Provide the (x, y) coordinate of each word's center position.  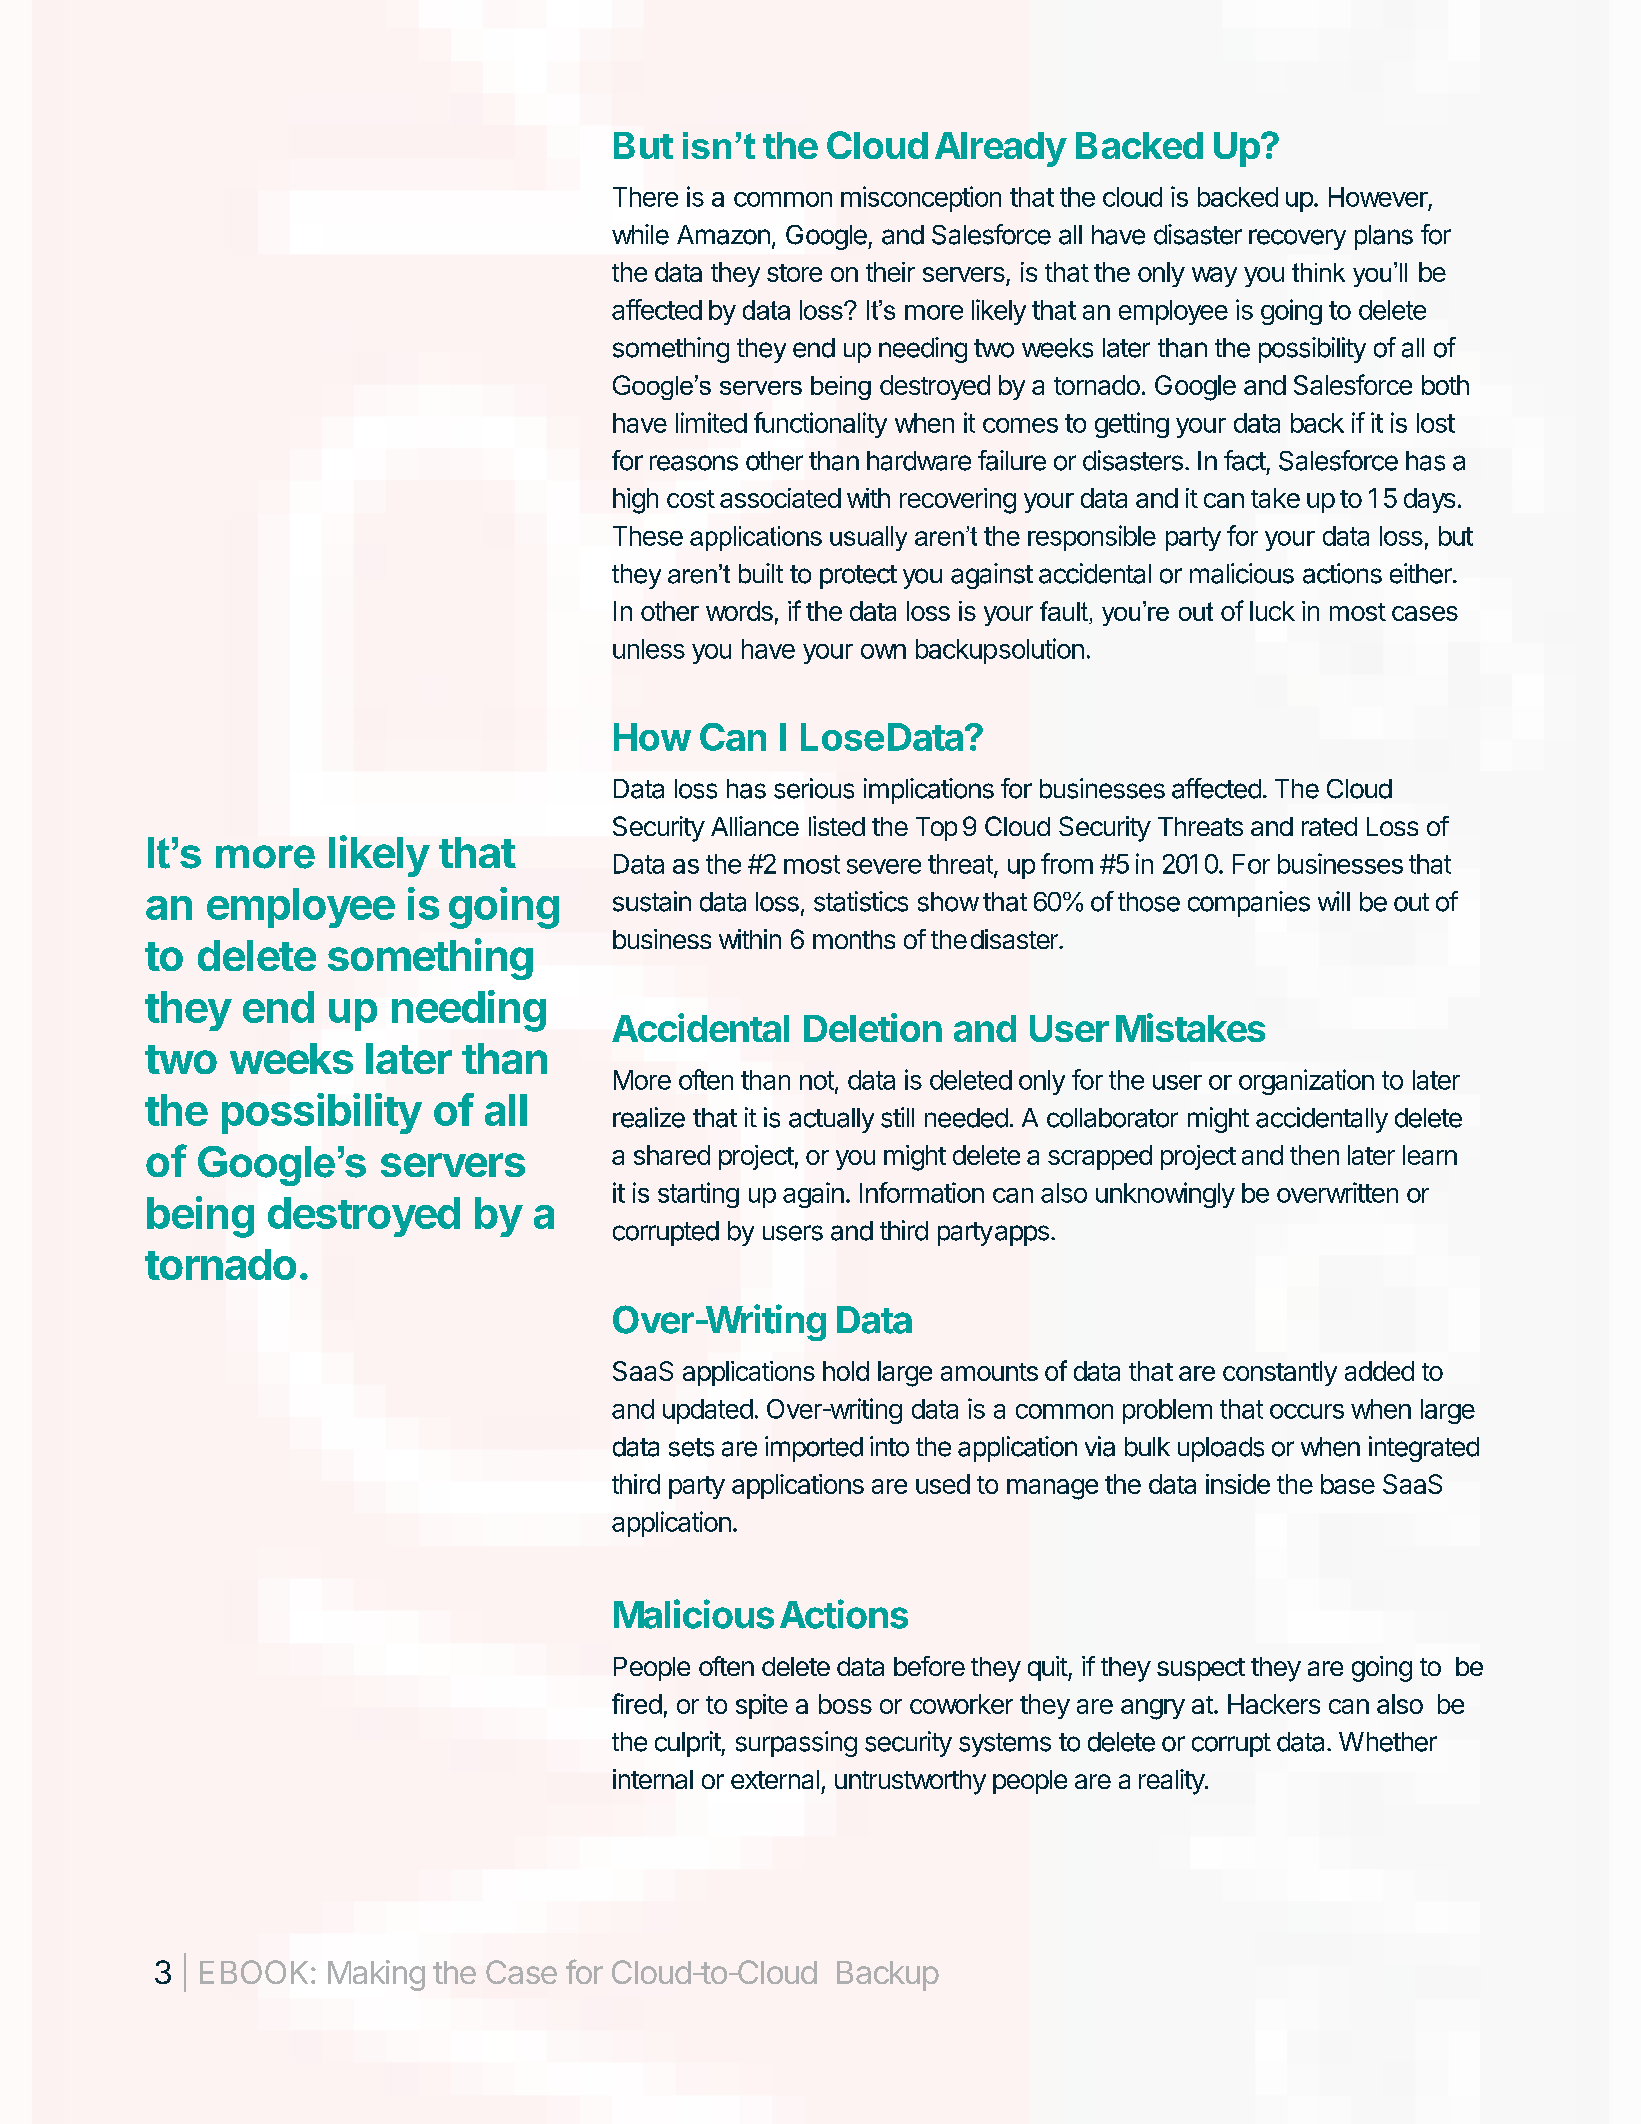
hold (846, 1371)
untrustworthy (910, 1782)
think (1318, 272)
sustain (652, 901)
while (640, 234)
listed (837, 826)
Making (376, 1975)
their (890, 272)
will (1334, 901)
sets (691, 1447)
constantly (1280, 1373)
